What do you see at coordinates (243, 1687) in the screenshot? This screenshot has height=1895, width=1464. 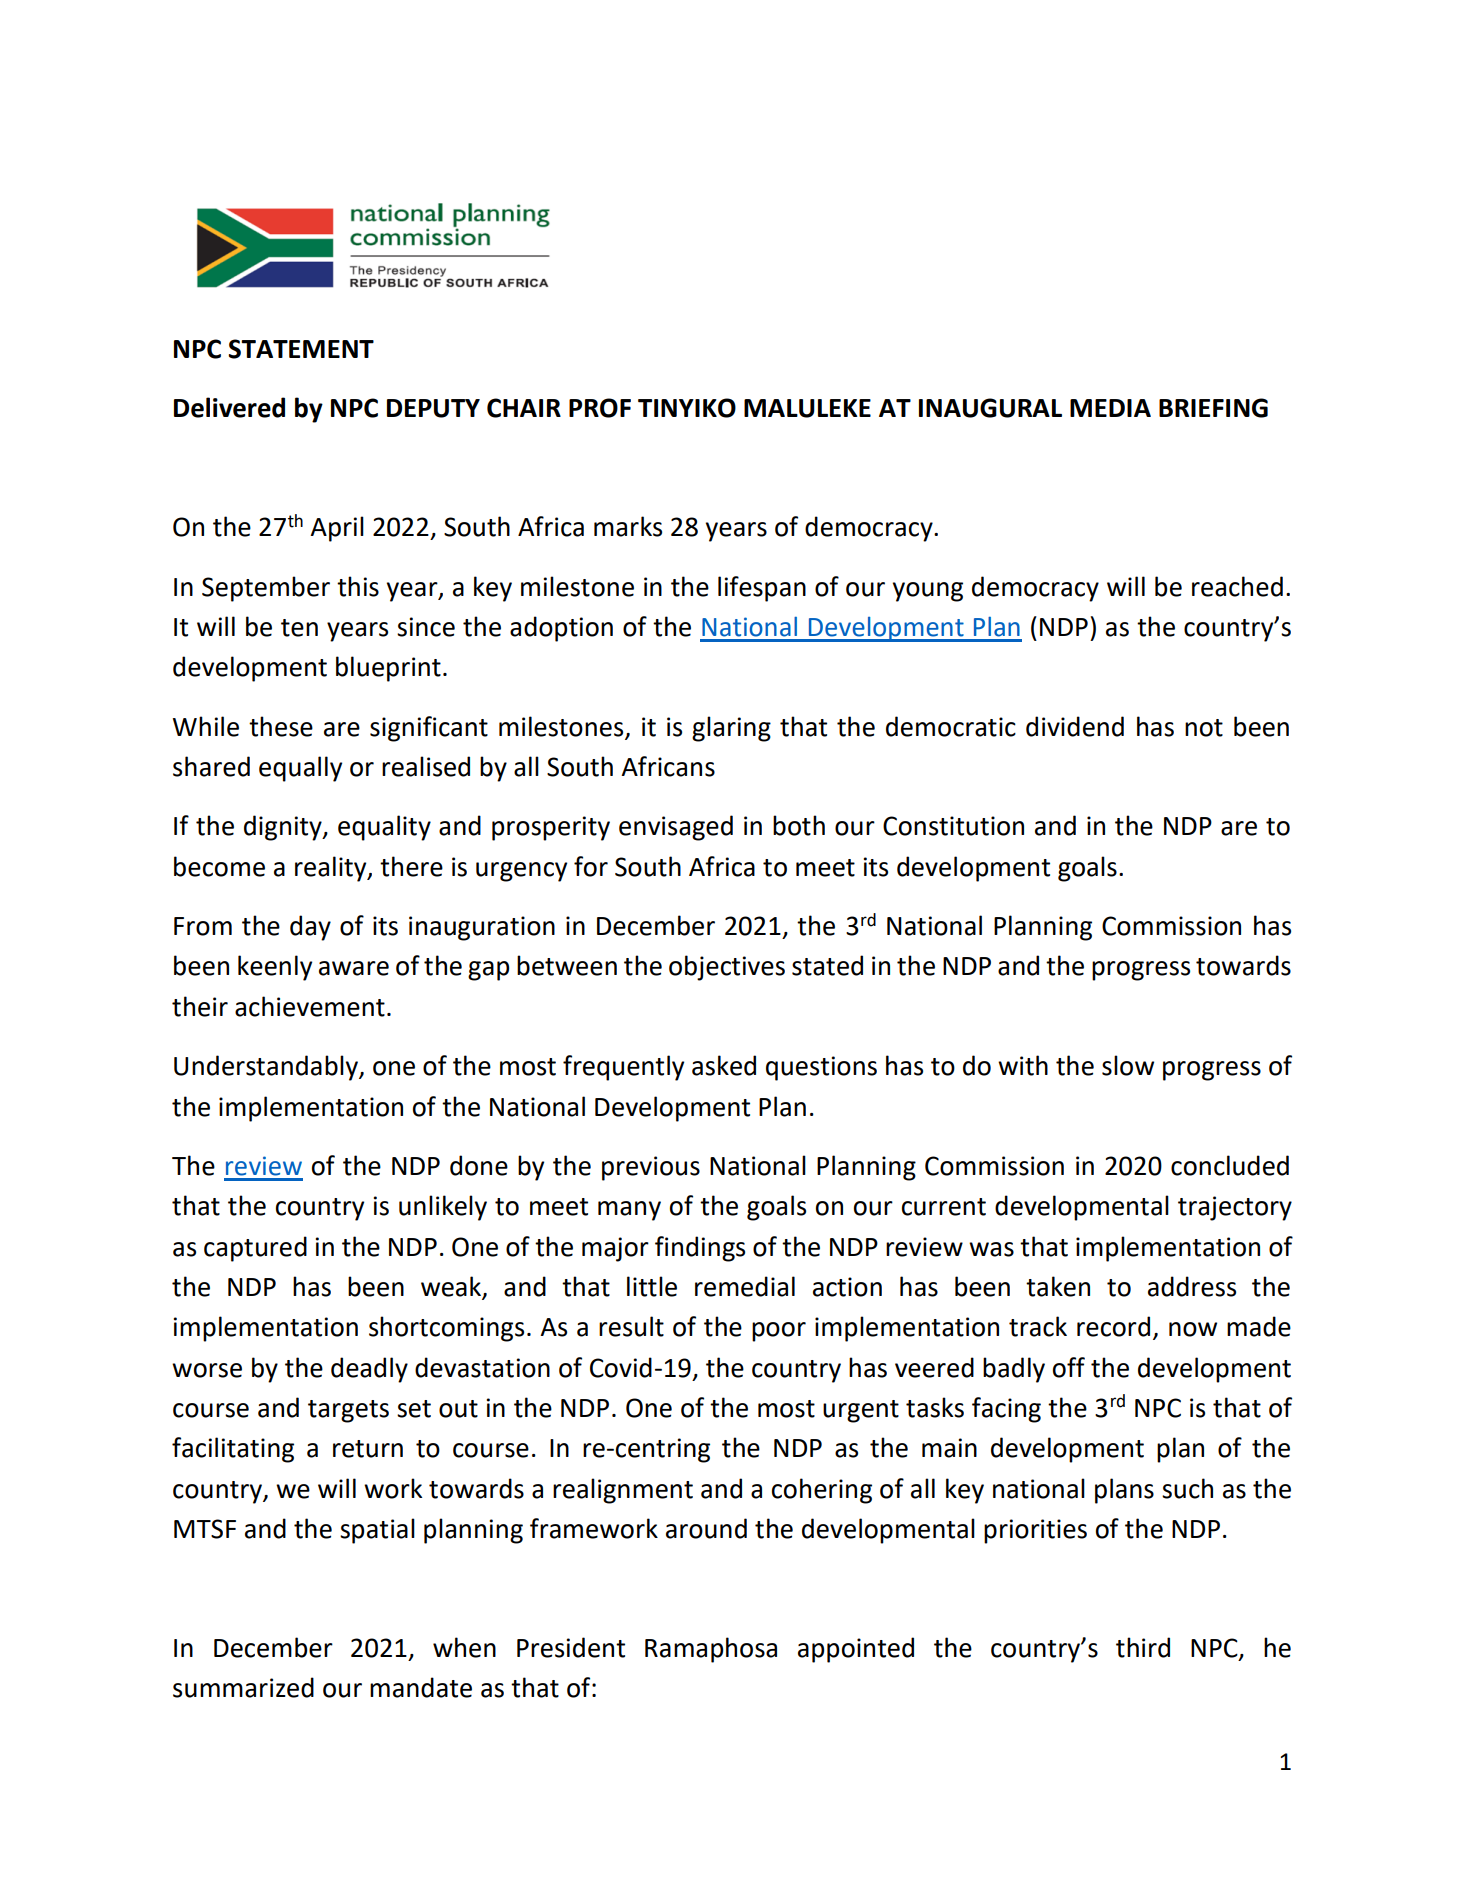 I see `summarized` at bounding box center [243, 1687].
